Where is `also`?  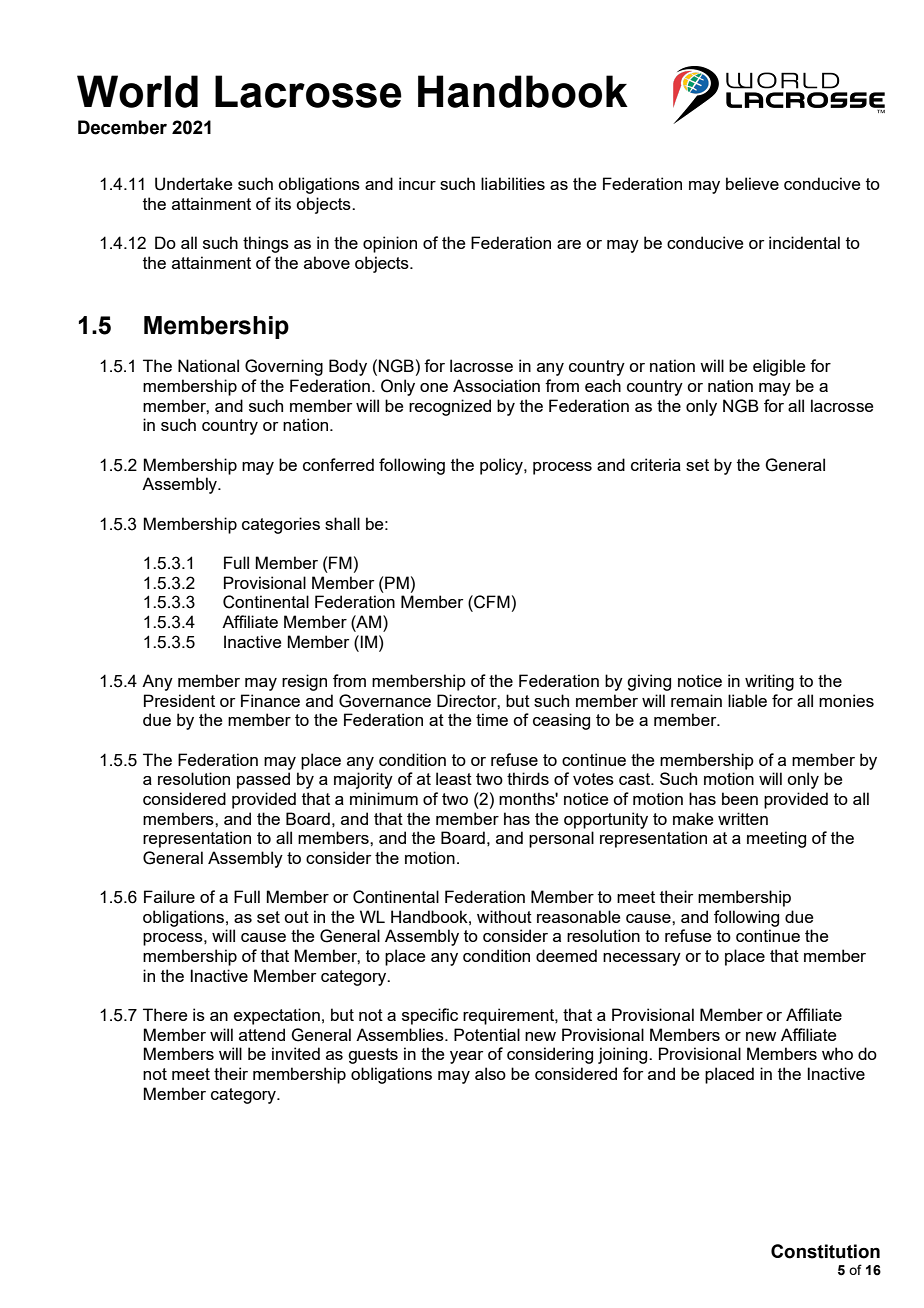 also is located at coordinates (490, 1073).
